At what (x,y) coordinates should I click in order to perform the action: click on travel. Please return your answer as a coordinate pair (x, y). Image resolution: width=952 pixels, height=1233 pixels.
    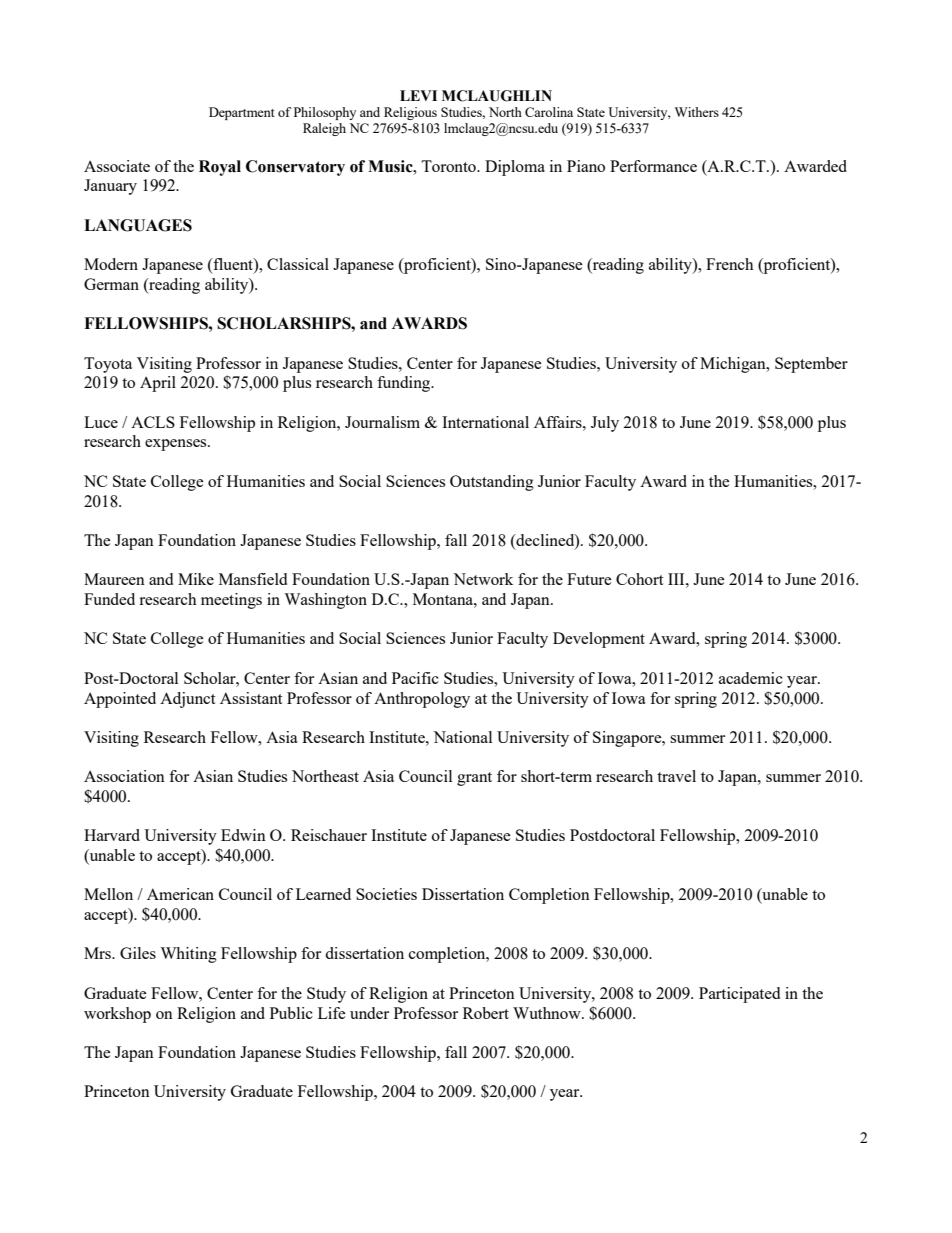
    Looking at the image, I should click on (676, 776).
